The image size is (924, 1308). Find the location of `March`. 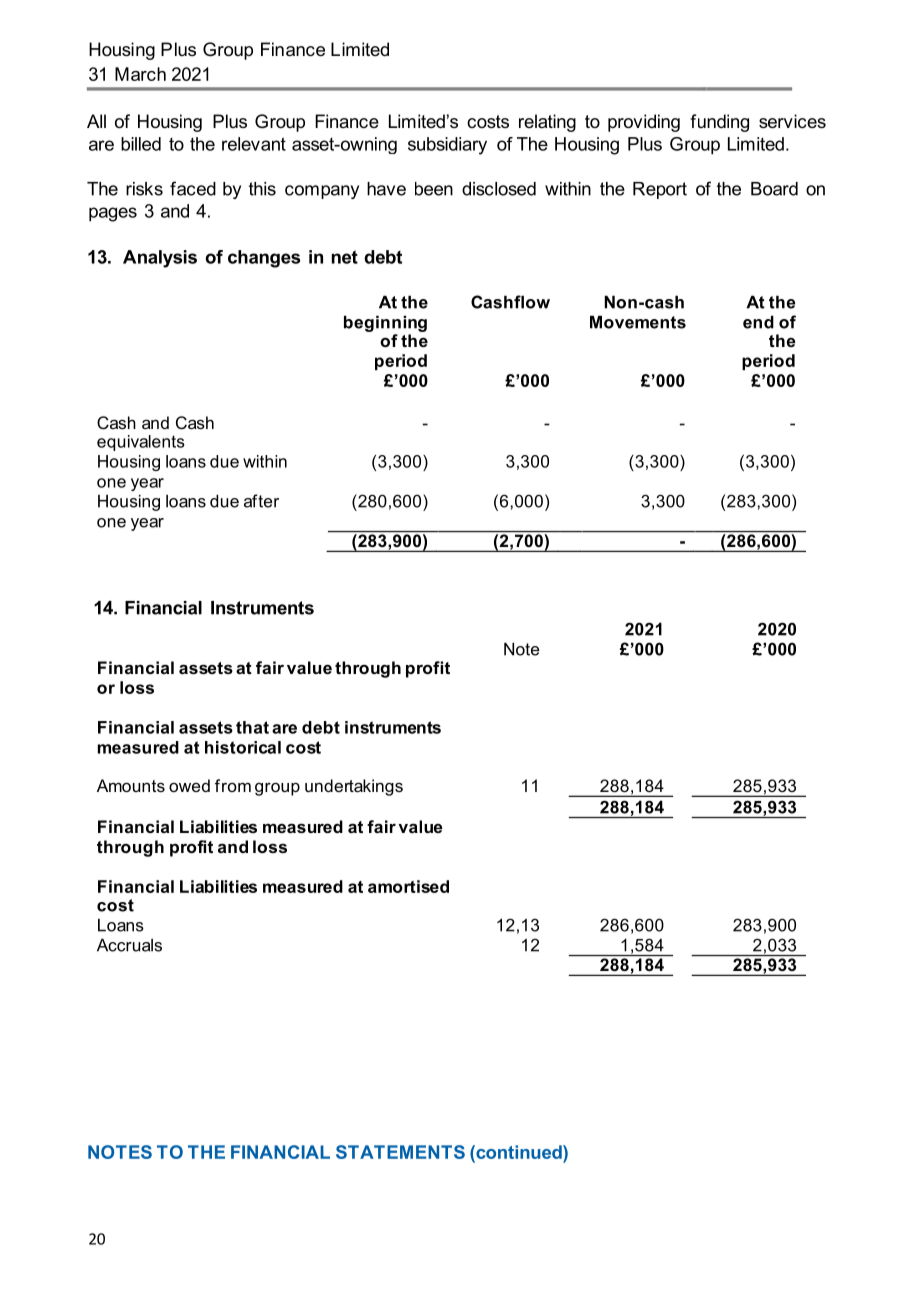

March is located at coordinates (140, 74).
